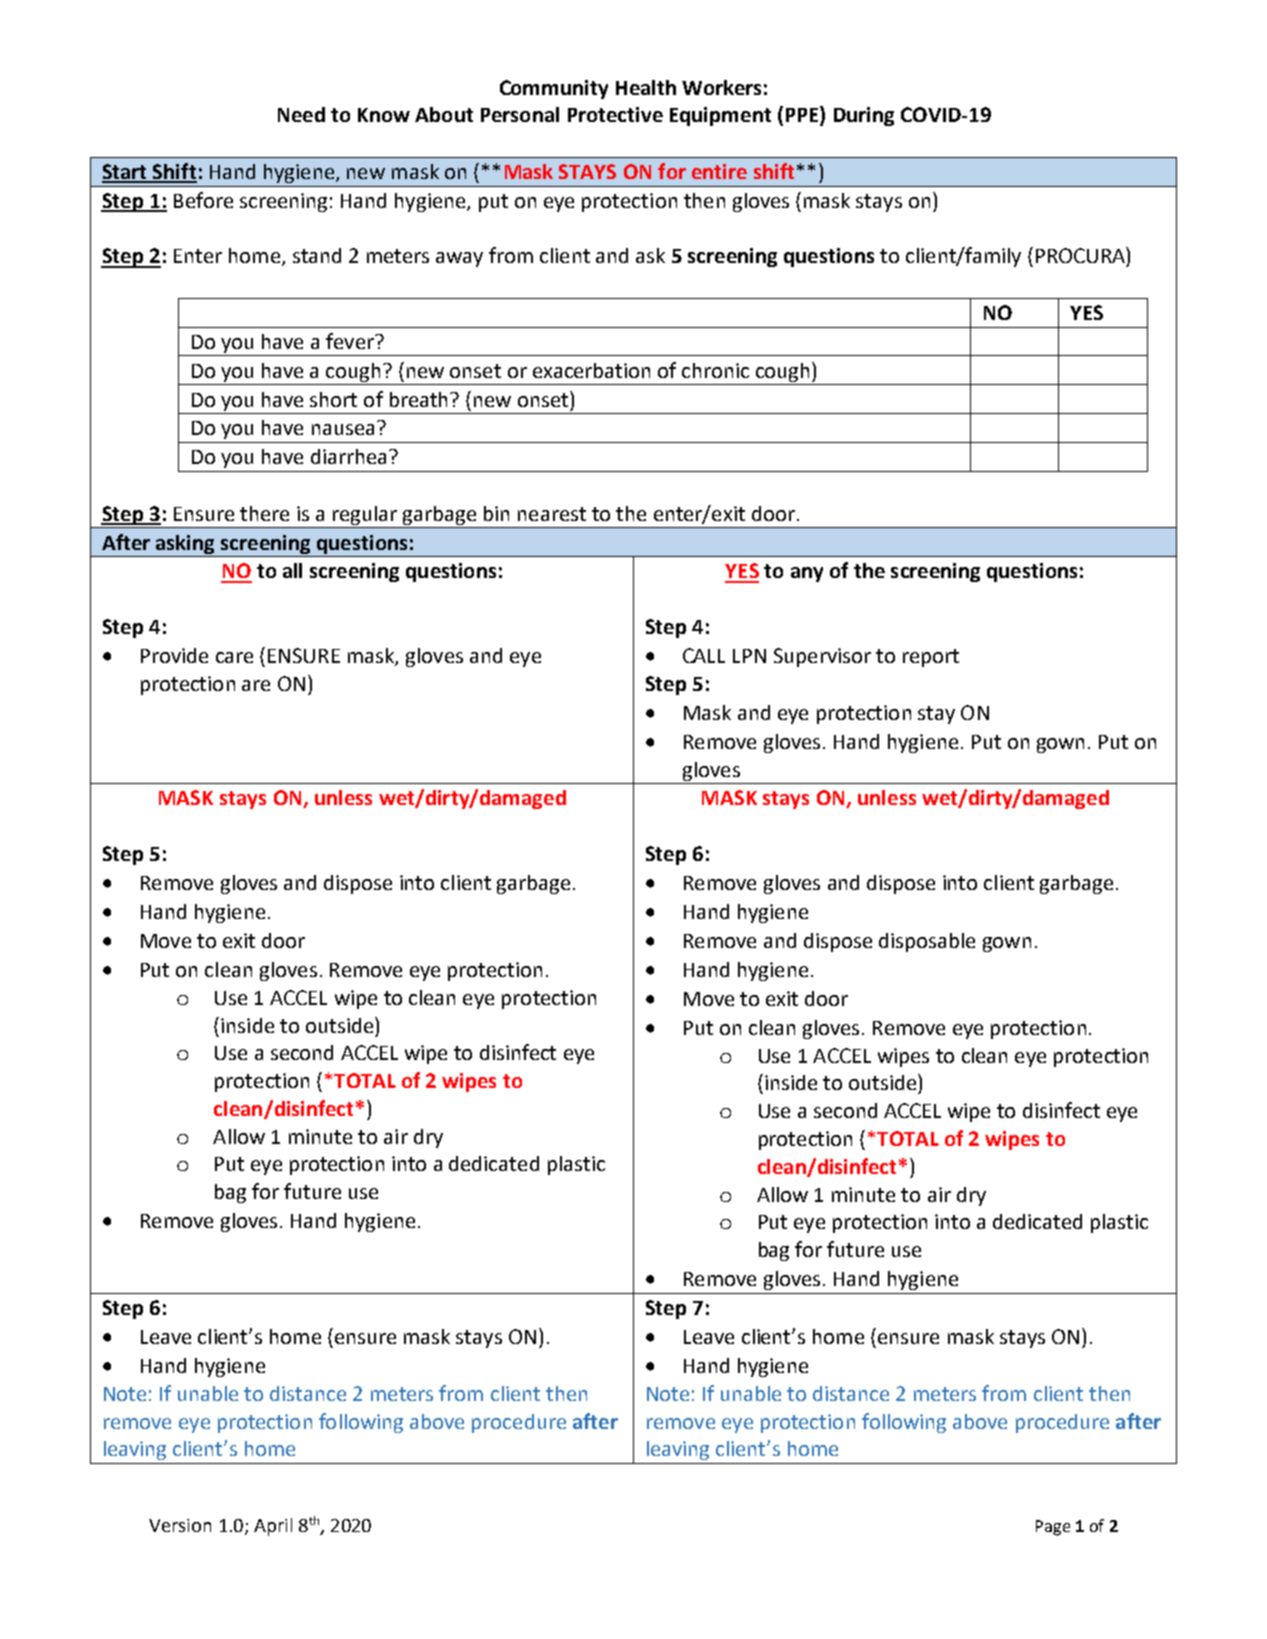 Image resolution: width=1267 pixels, height=1639 pixels. I want to click on Protective, so click(615, 114).
